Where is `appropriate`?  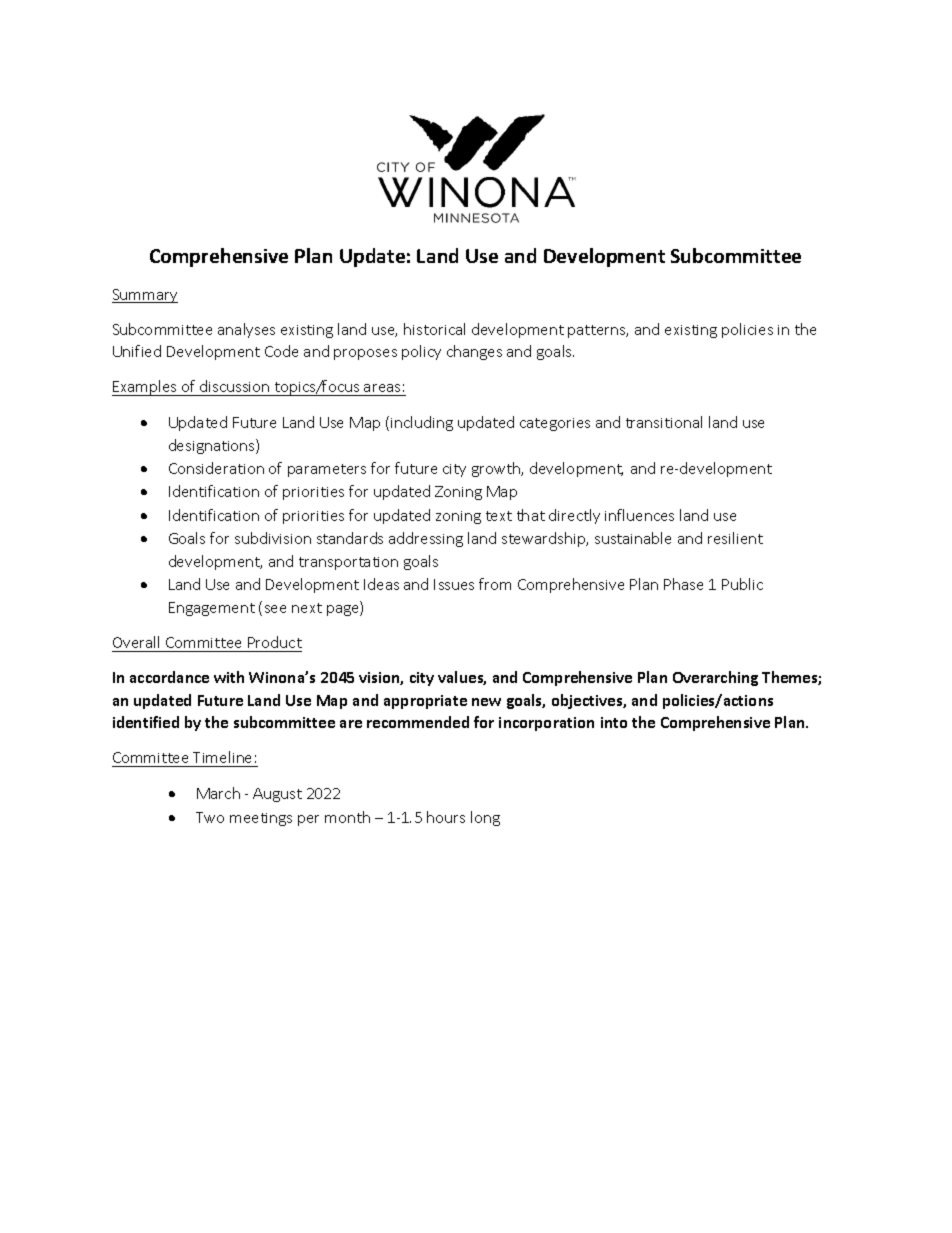
appropriate is located at coordinates (425, 702).
